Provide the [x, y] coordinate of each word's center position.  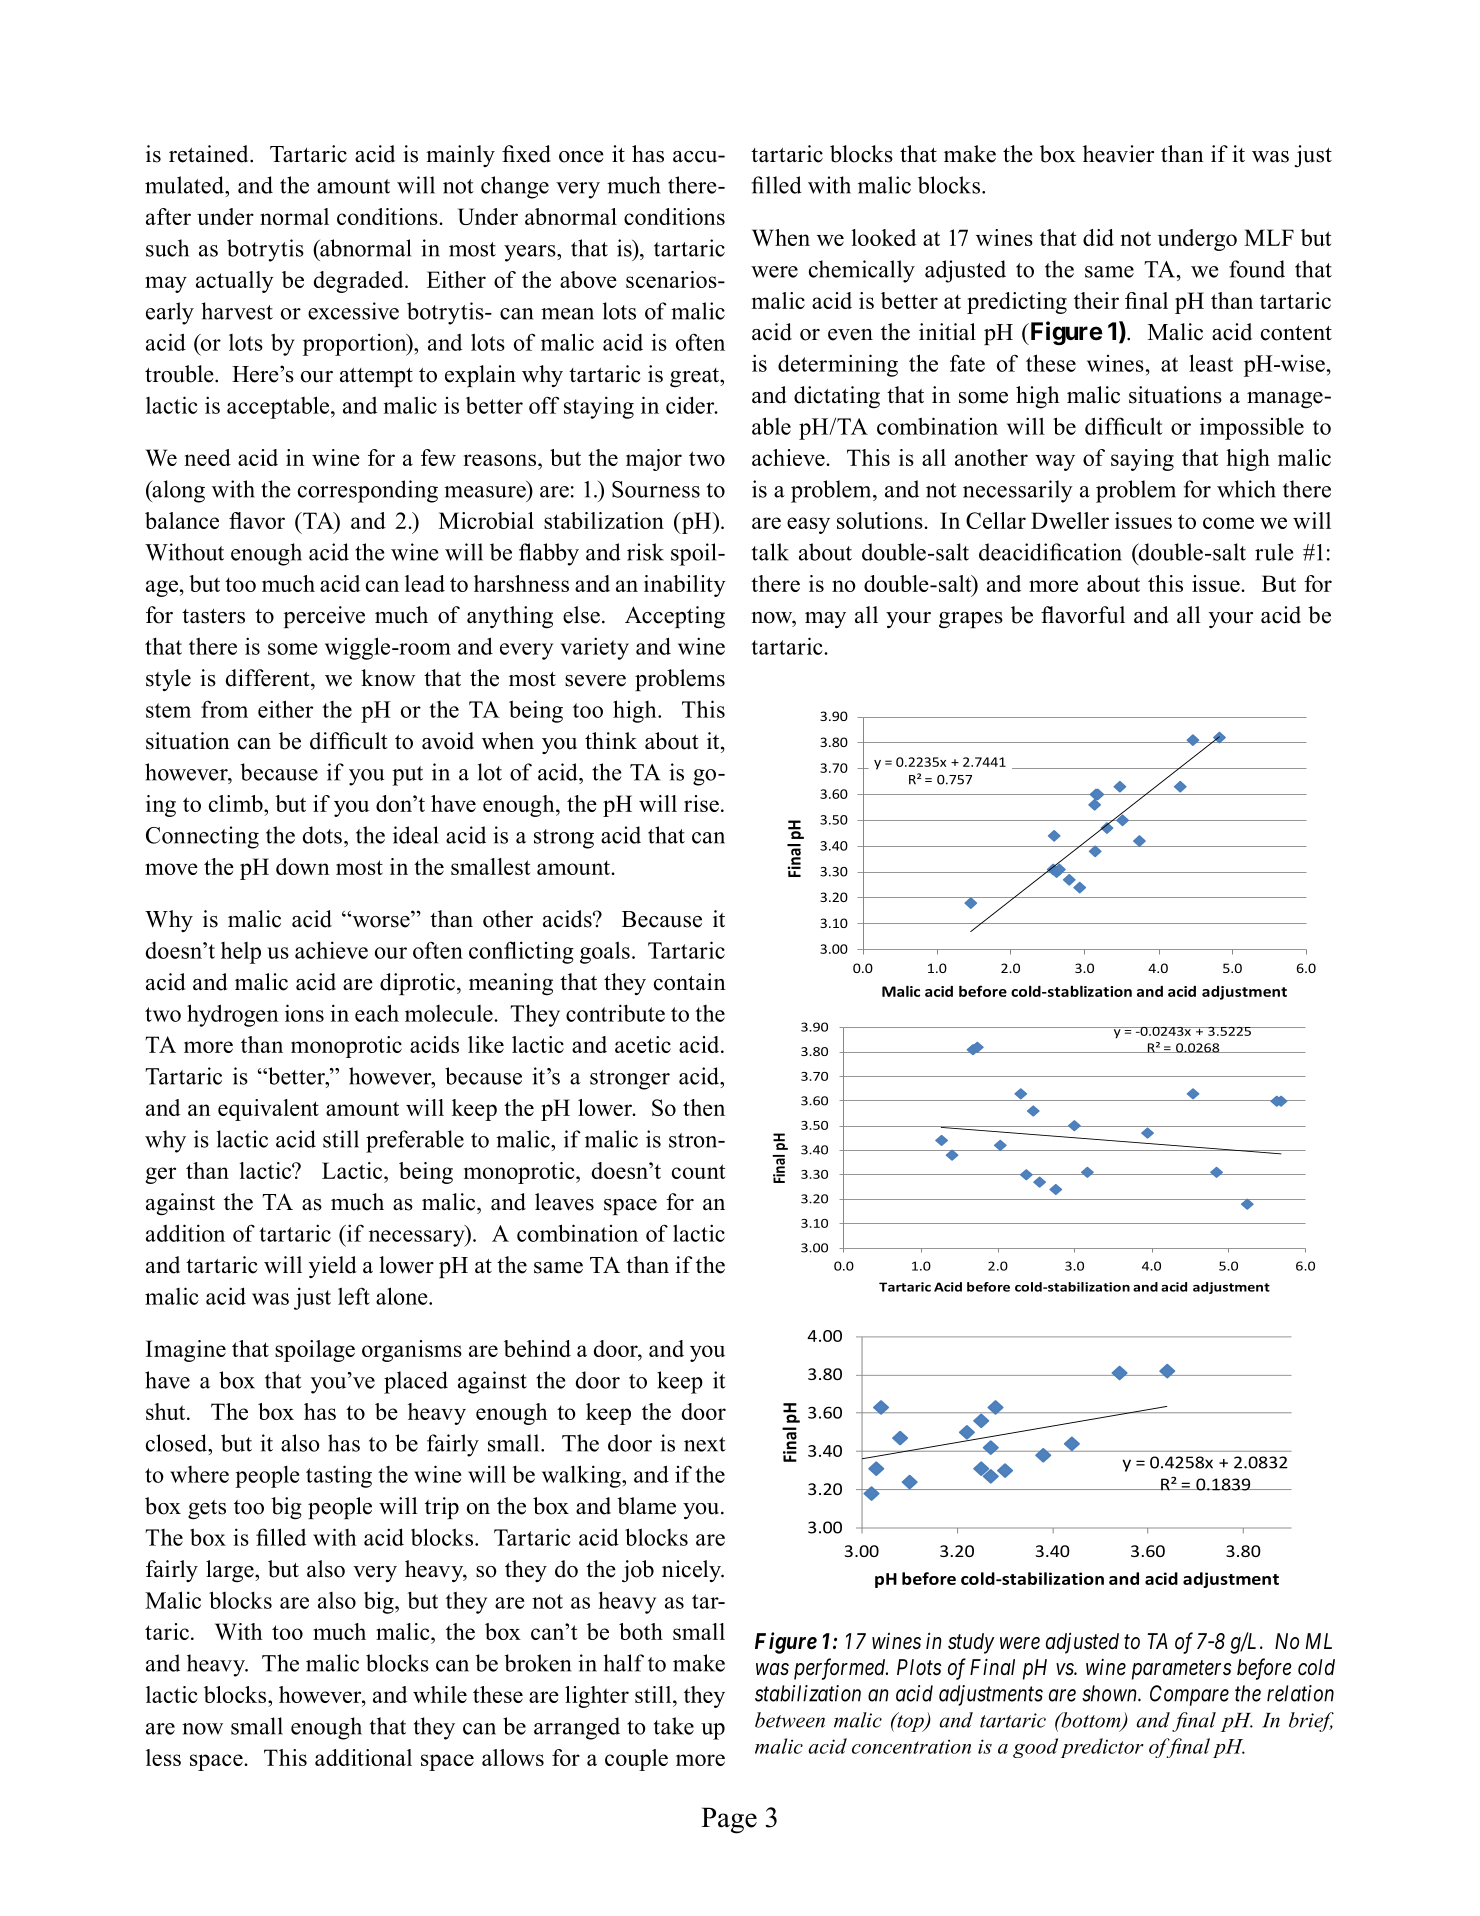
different [269, 678]
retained [210, 154]
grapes [971, 620]
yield [333, 1267]
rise [701, 803]
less [163, 1757]
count [698, 1171]
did [1098, 237]
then [704, 1107]
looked [883, 237]
